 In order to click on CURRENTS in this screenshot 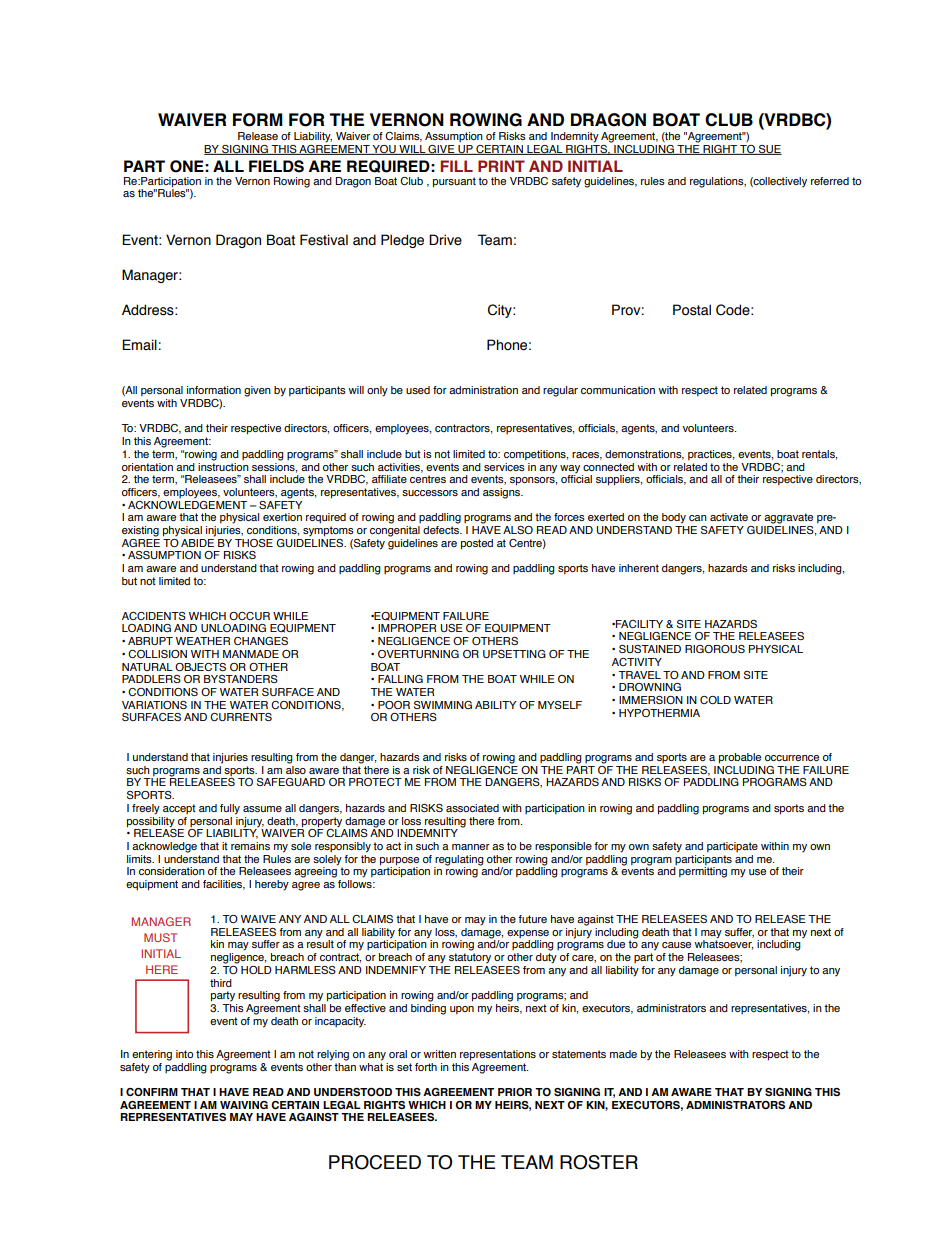, I will do `click(241, 717)`.
